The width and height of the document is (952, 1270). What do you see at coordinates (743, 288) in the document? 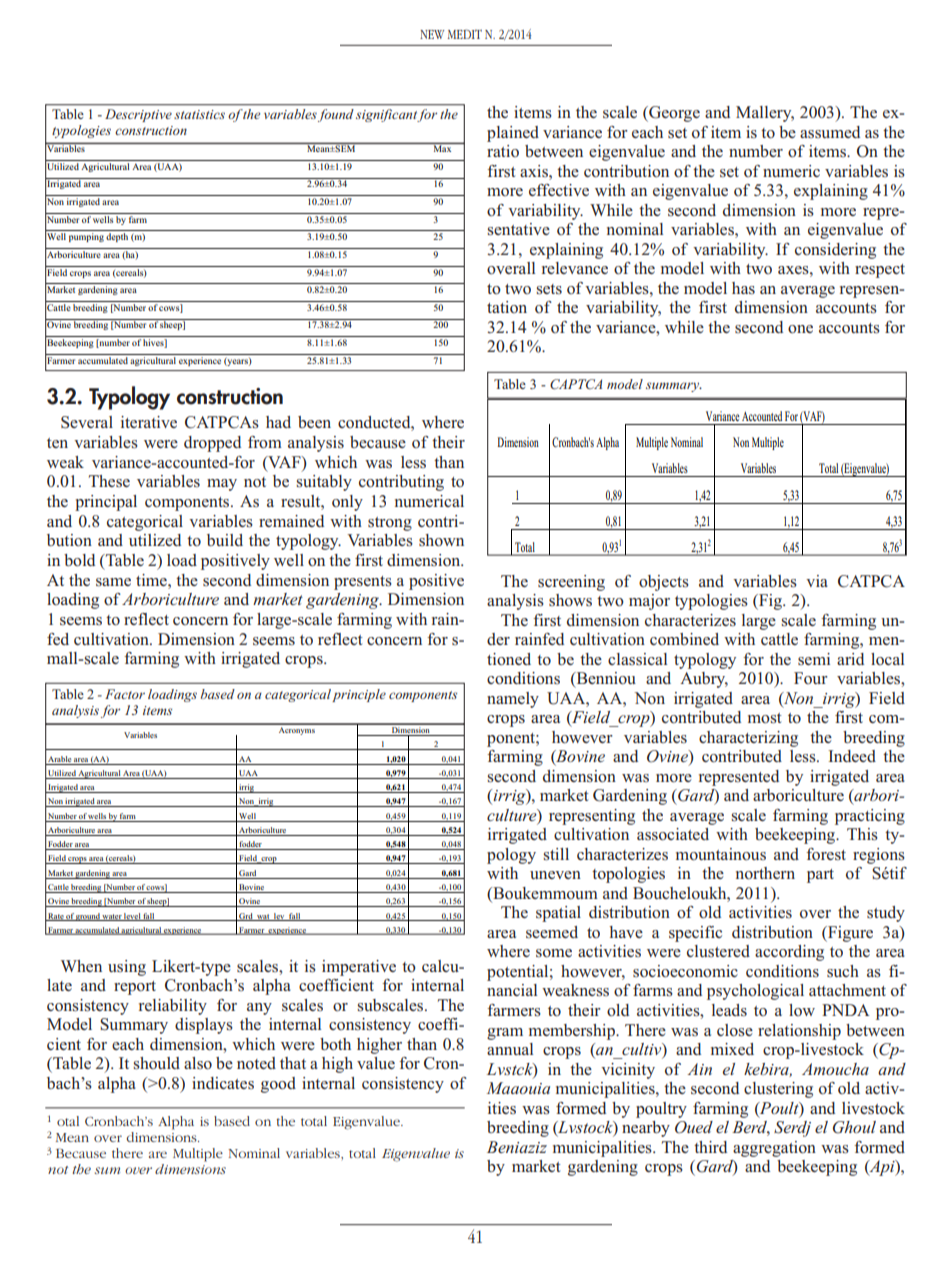
I see `has` at bounding box center [743, 288].
